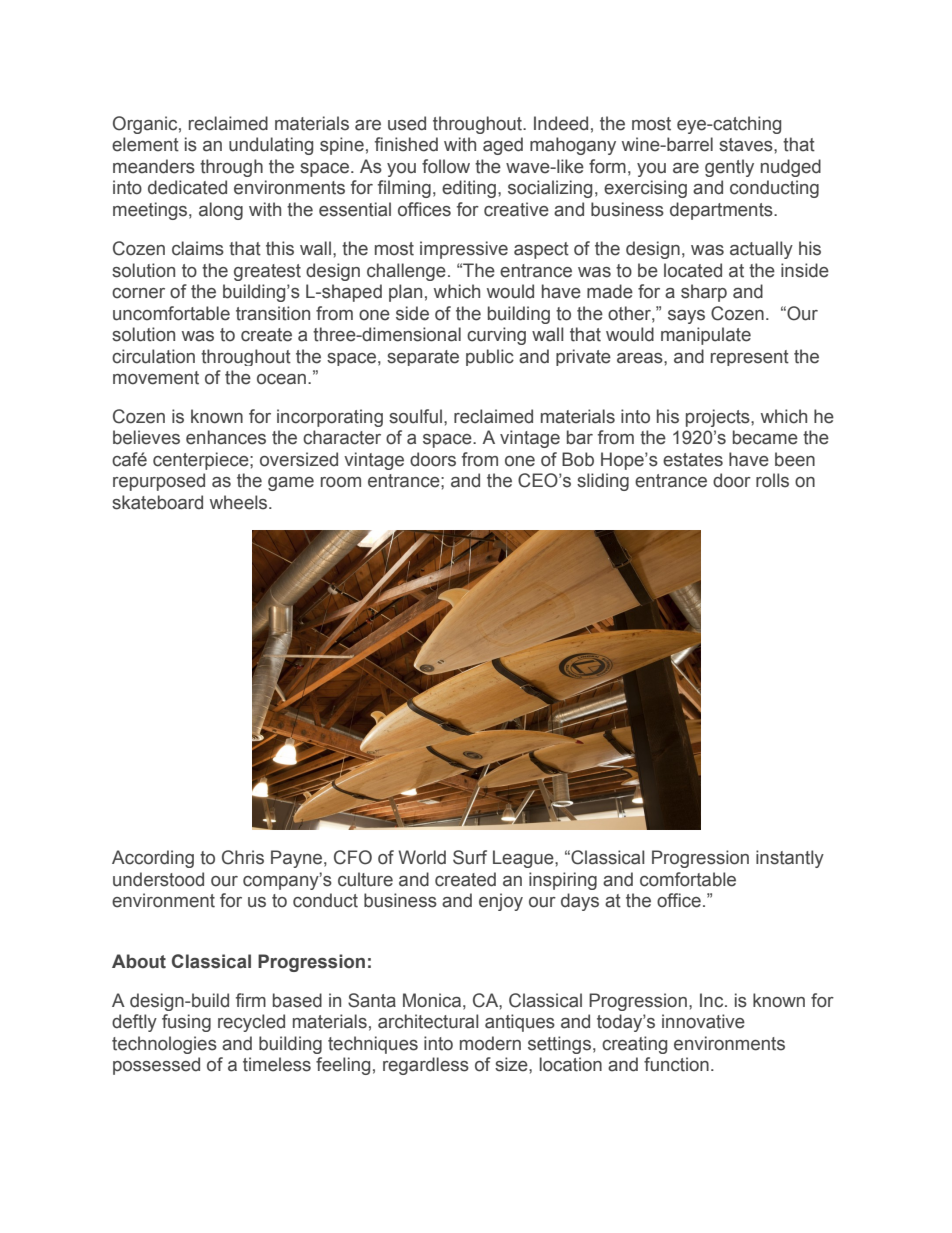 The image size is (952, 1233). Describe the element at coordinates (790, 859) in the screenshot. I see `instantly` at that location.
